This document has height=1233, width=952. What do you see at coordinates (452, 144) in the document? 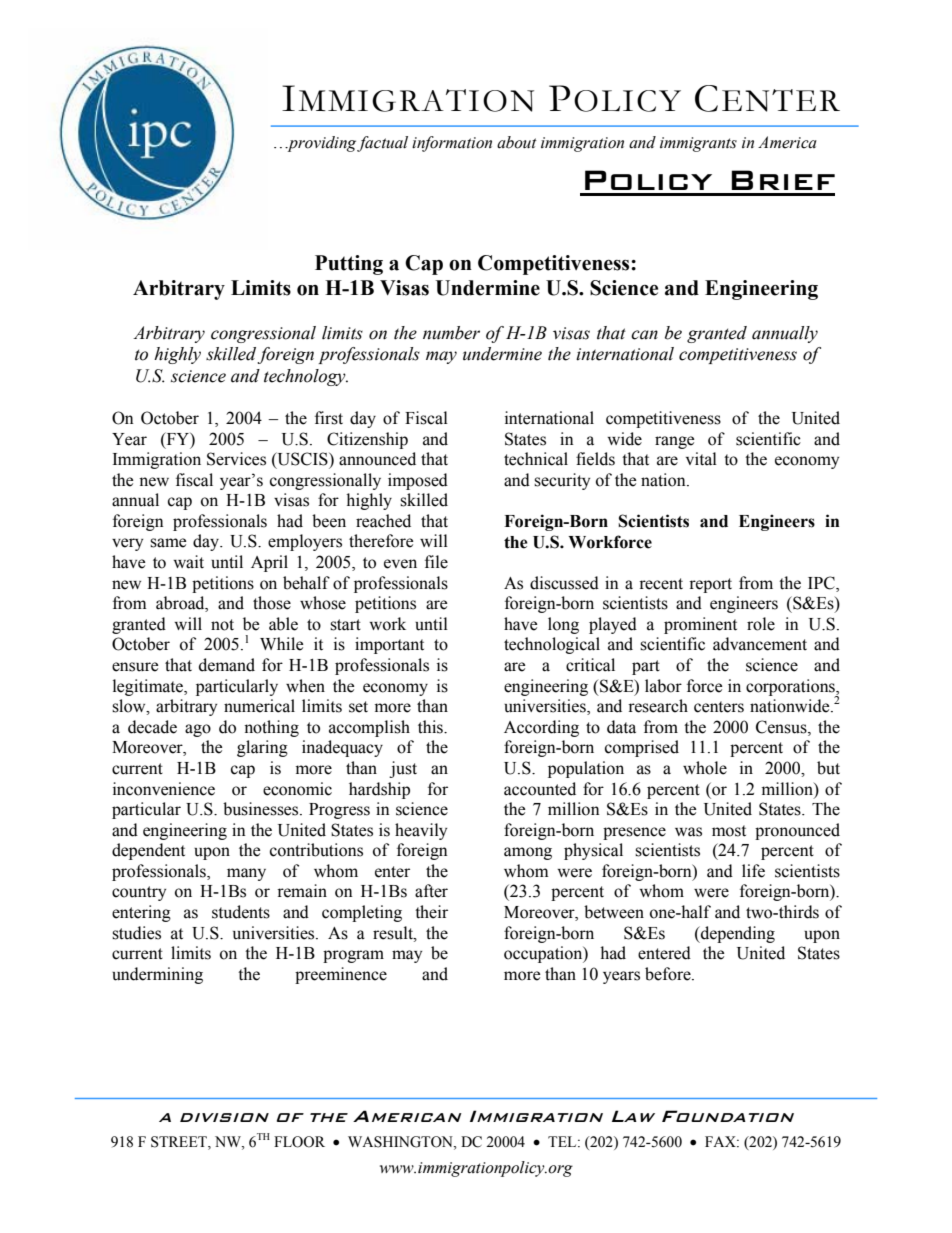
I see `information` at bounding box center [452, 144].
